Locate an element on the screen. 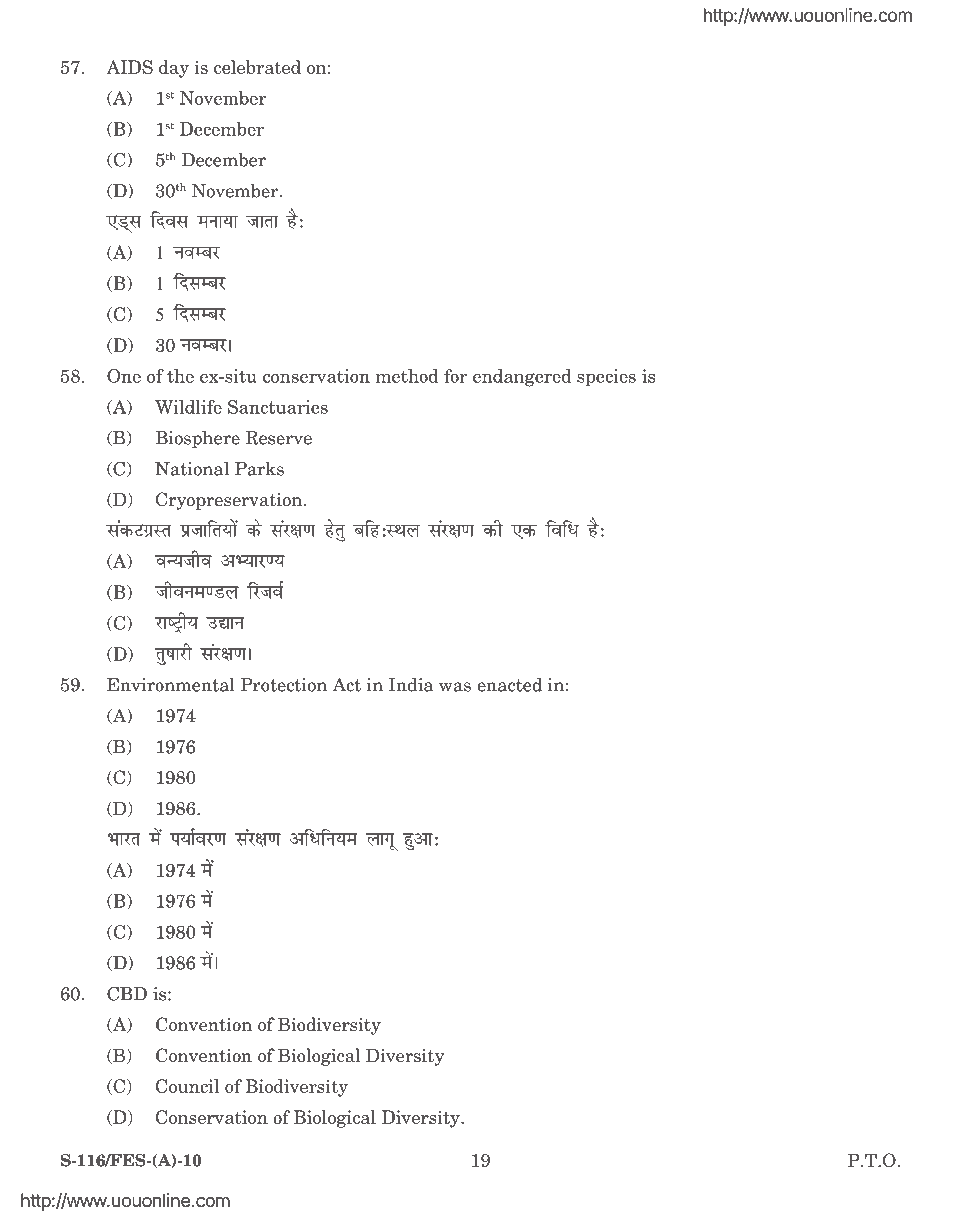 This screenshot has width=961, height=1232. enacted is located at coordinates (509, 685).
